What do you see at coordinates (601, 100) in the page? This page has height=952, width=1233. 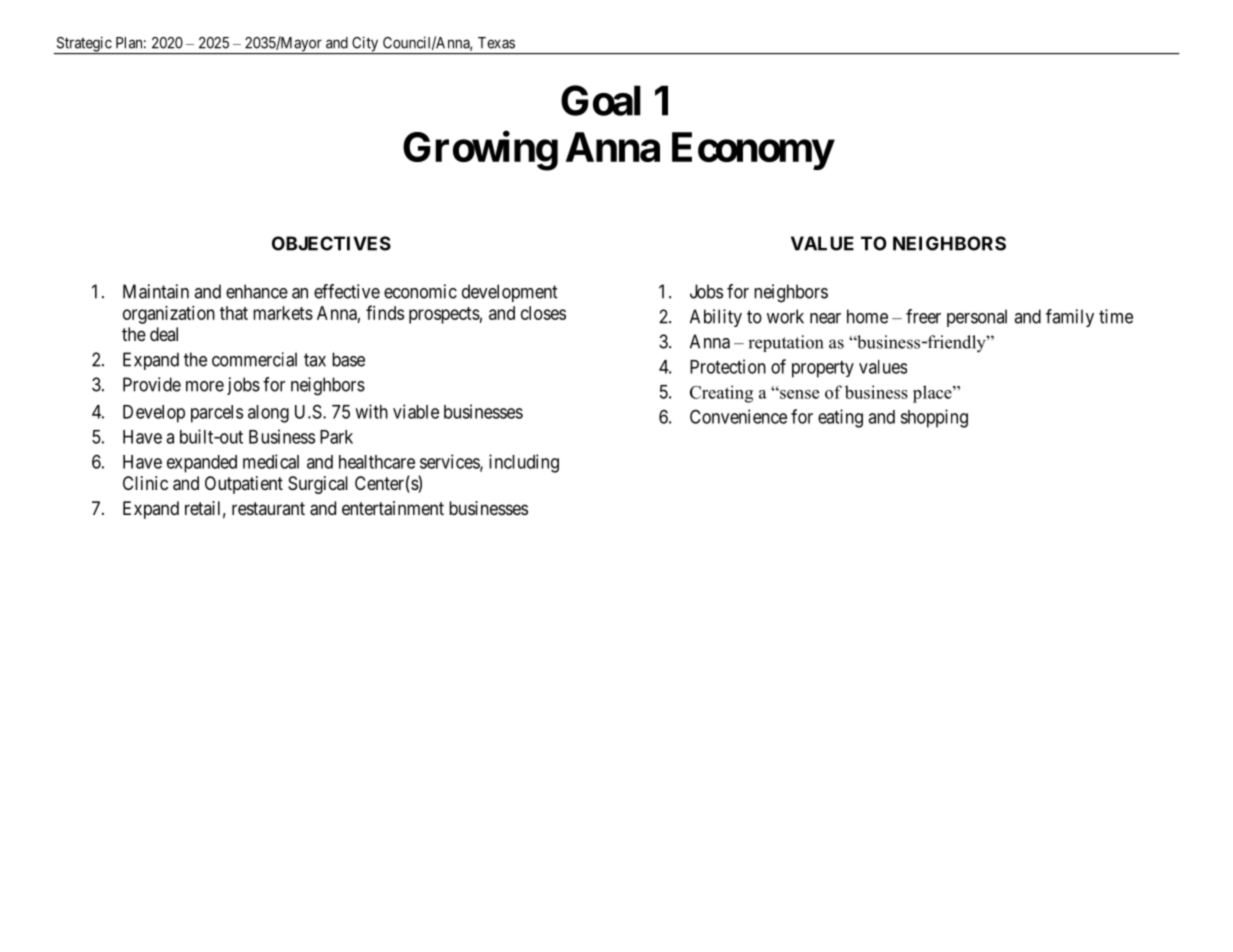 I see `Goal` at bounding box center [601, 100].
